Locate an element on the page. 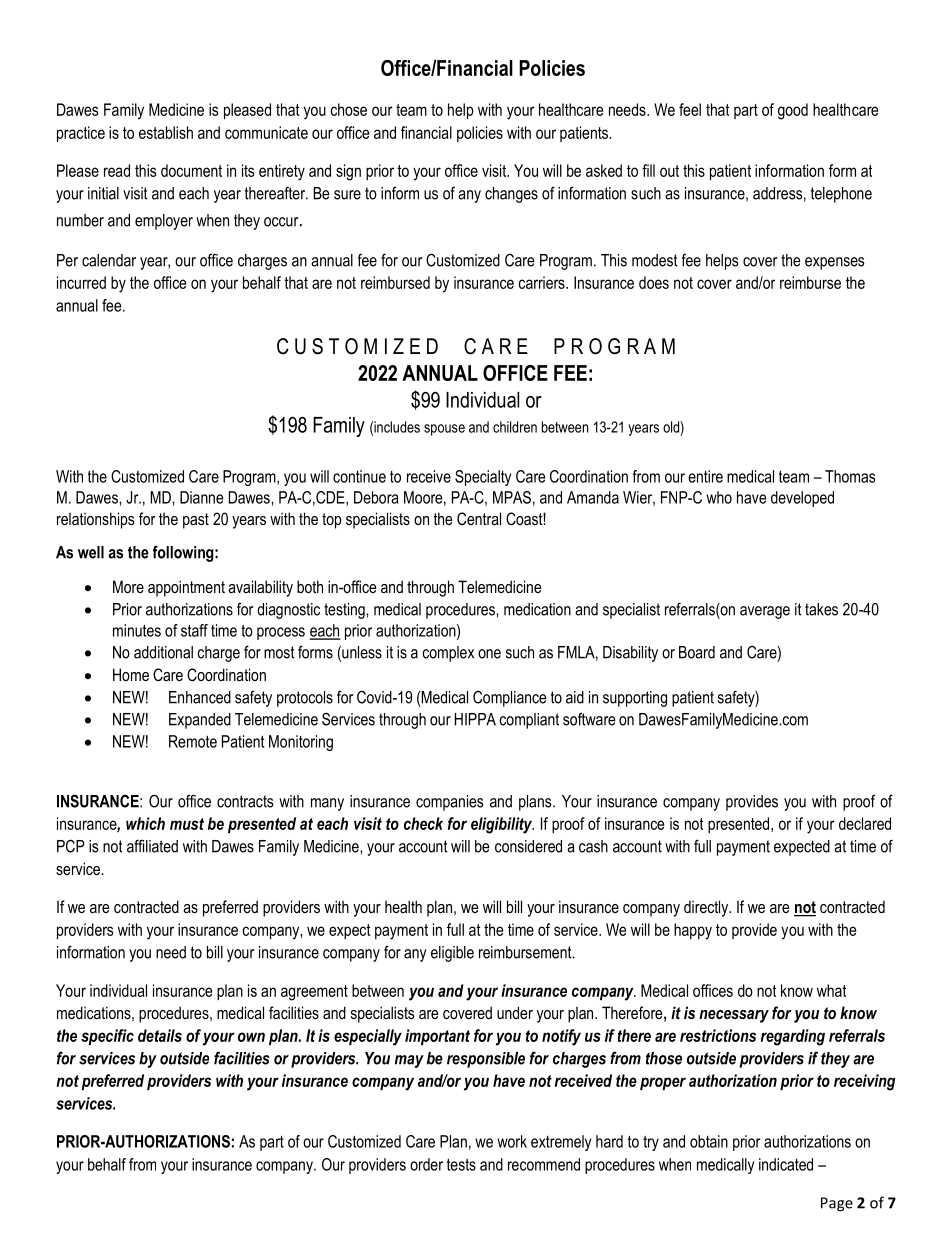  Specialty is located at coordinates (483, 478).
